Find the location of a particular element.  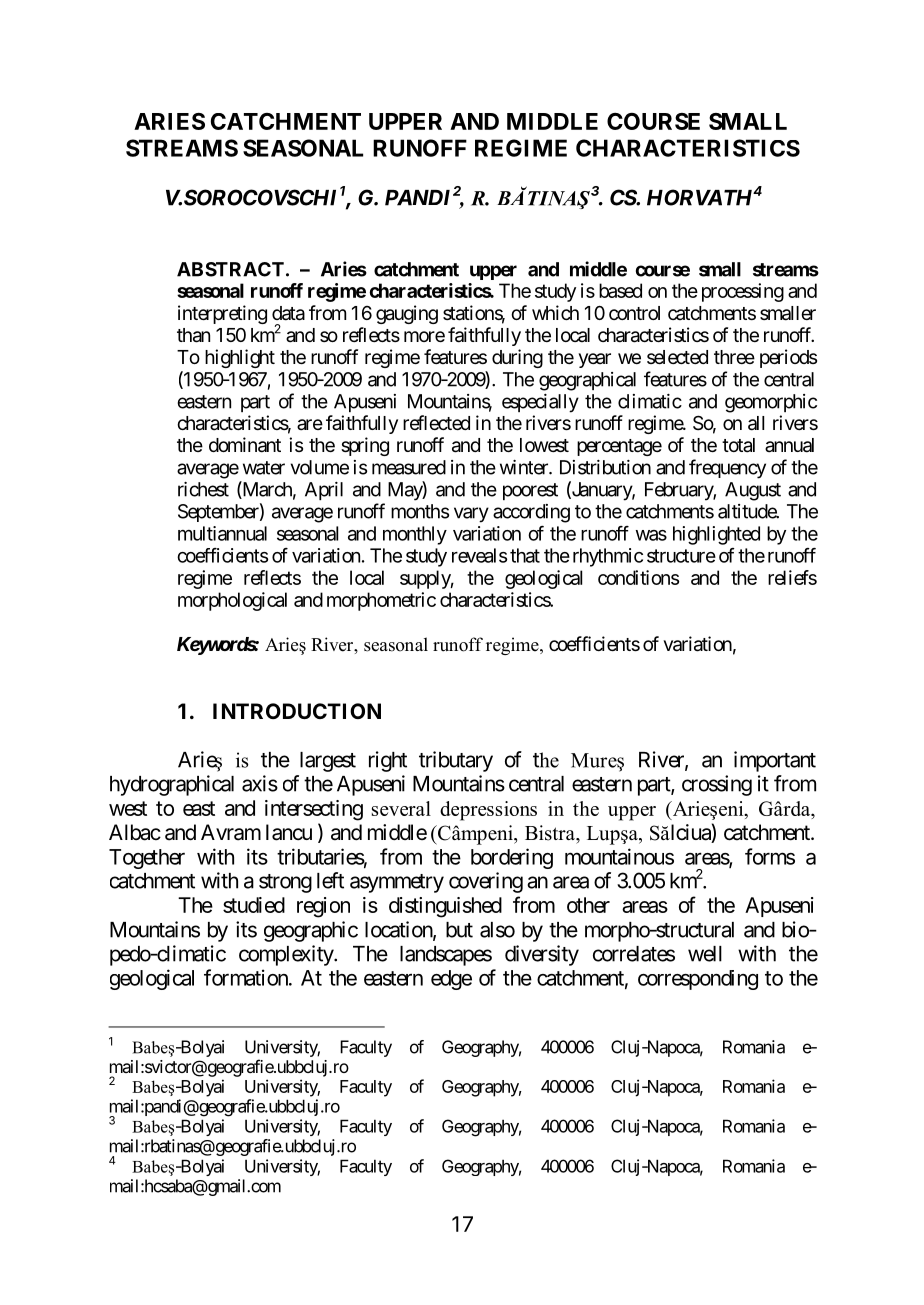

dominant is located at coordinates (245, 445).
